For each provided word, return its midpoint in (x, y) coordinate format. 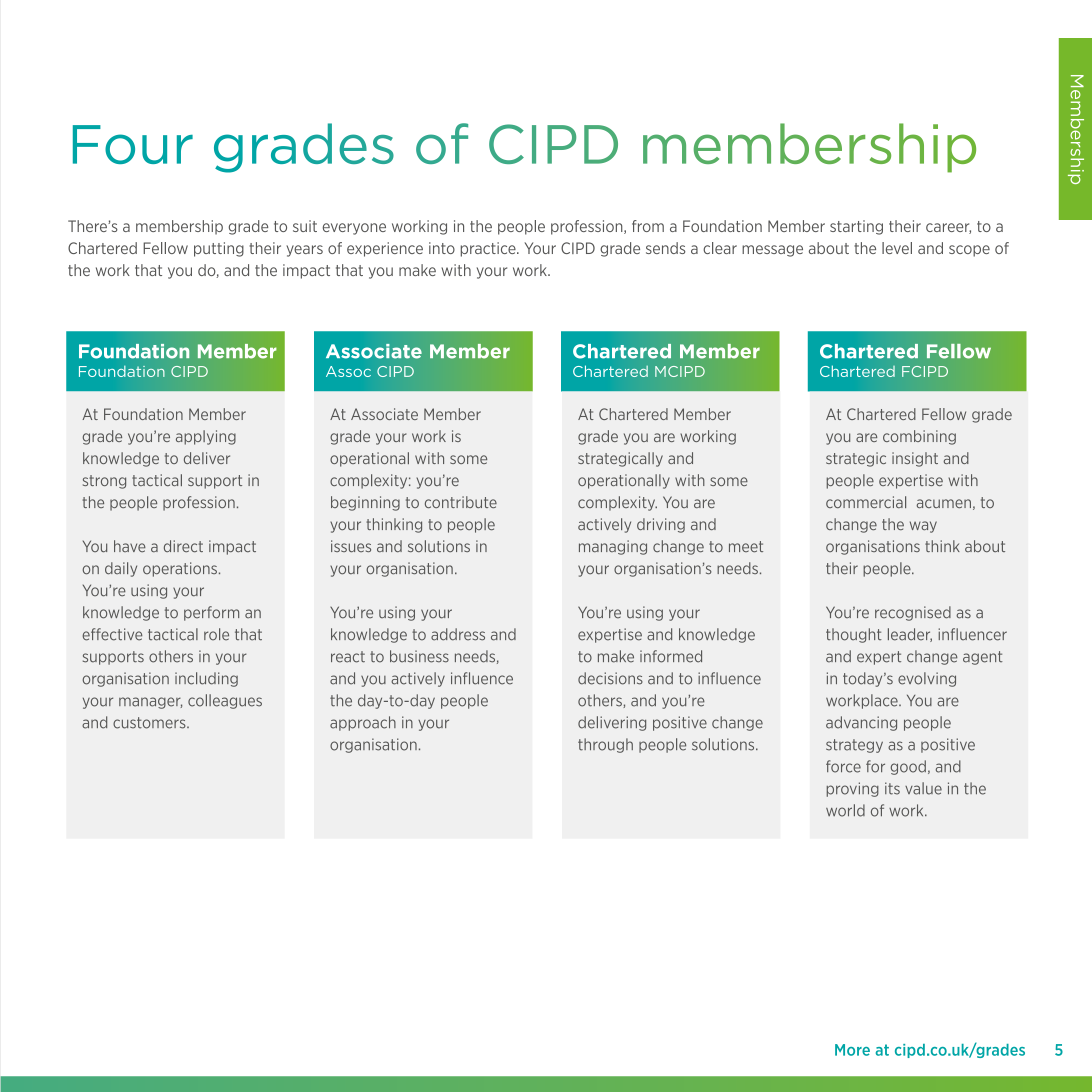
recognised (913, 613)
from (648, 226)
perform (211, 613)
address (458, 634)
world (845, 810)
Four (133, 144)
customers (150, 723)
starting (856, 227)
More (852, 1050)
